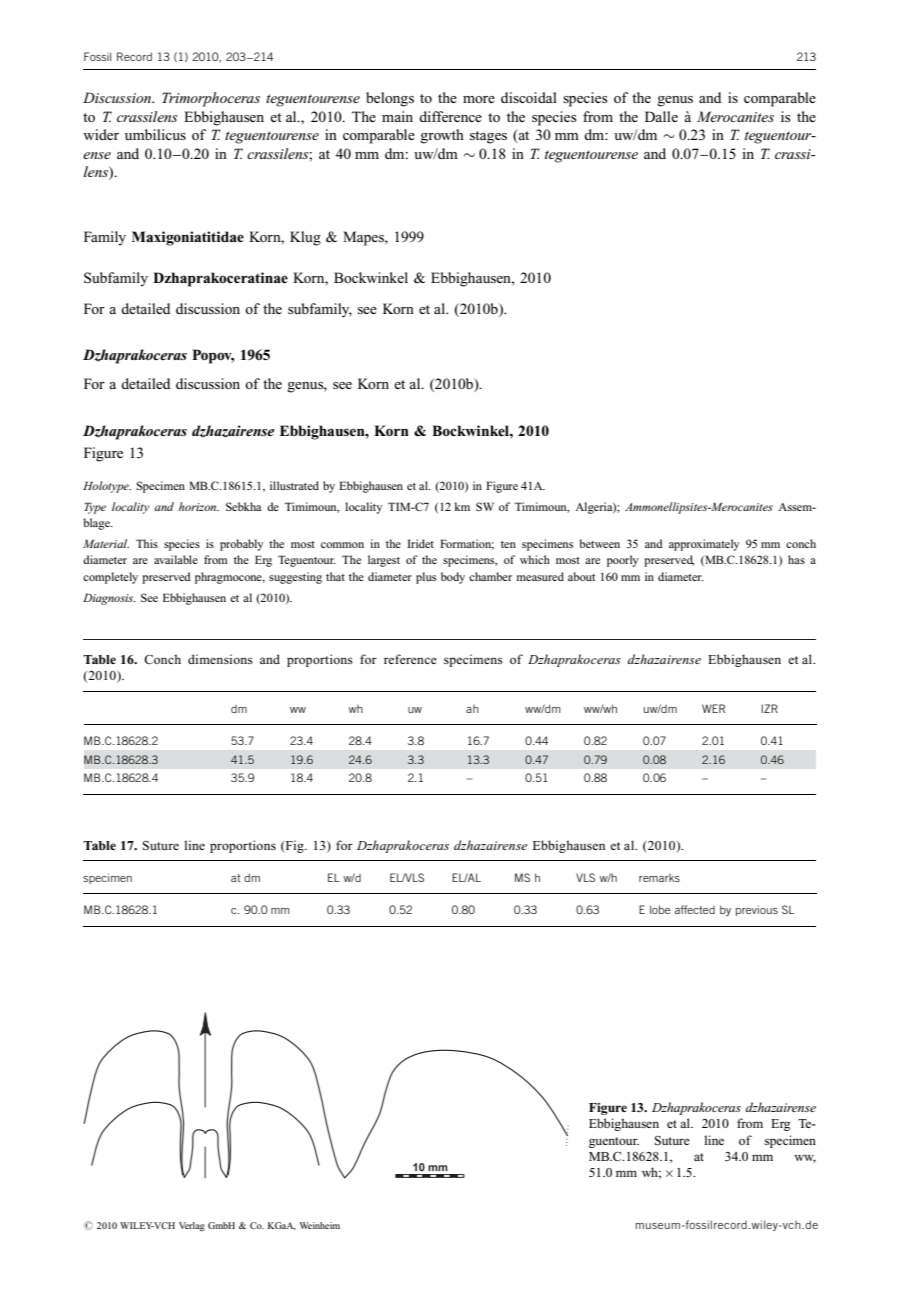 This image has width=924, height=1308. I want to click on growth, so click(442, 136).
